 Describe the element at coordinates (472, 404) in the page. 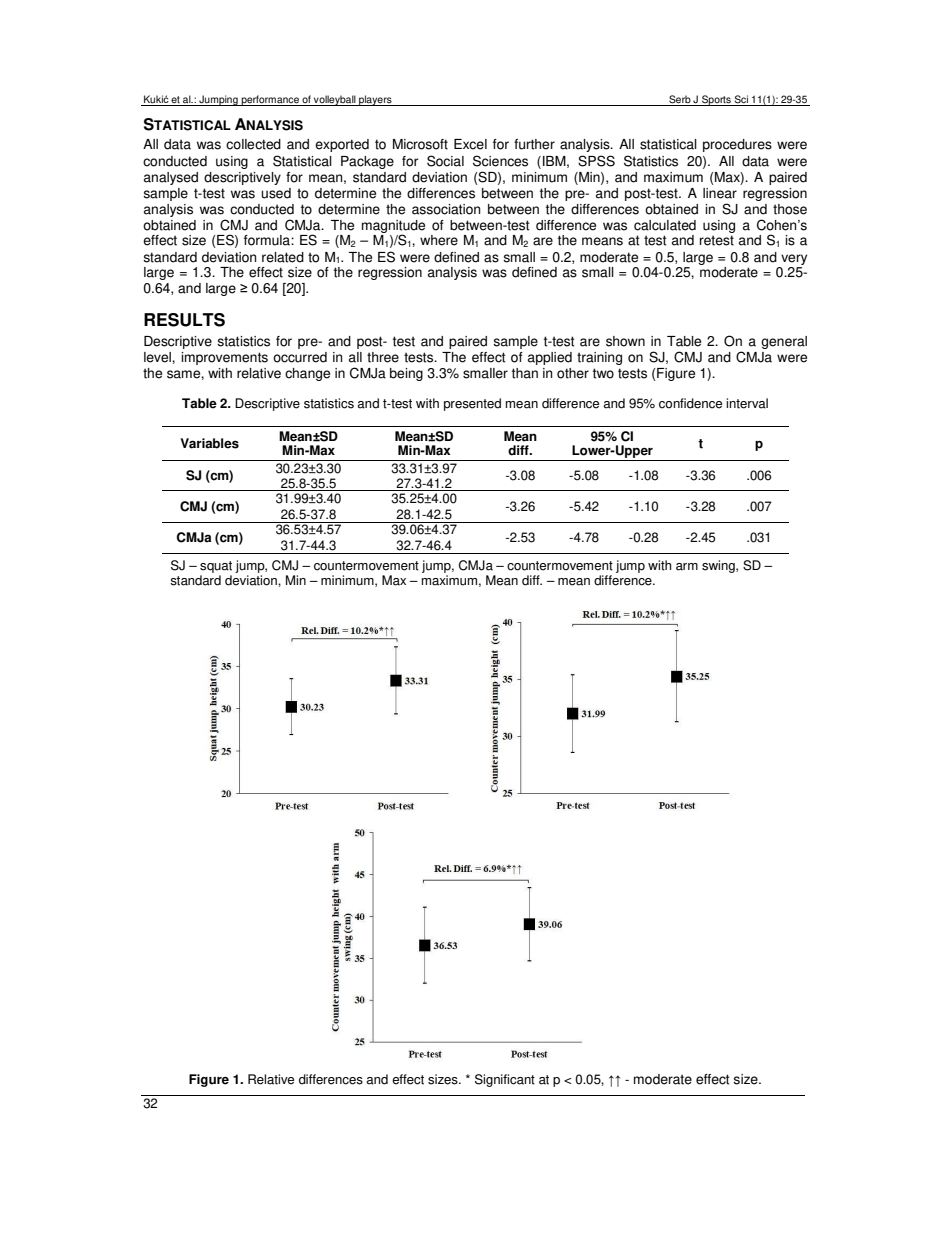

I see `presented` at that location.
